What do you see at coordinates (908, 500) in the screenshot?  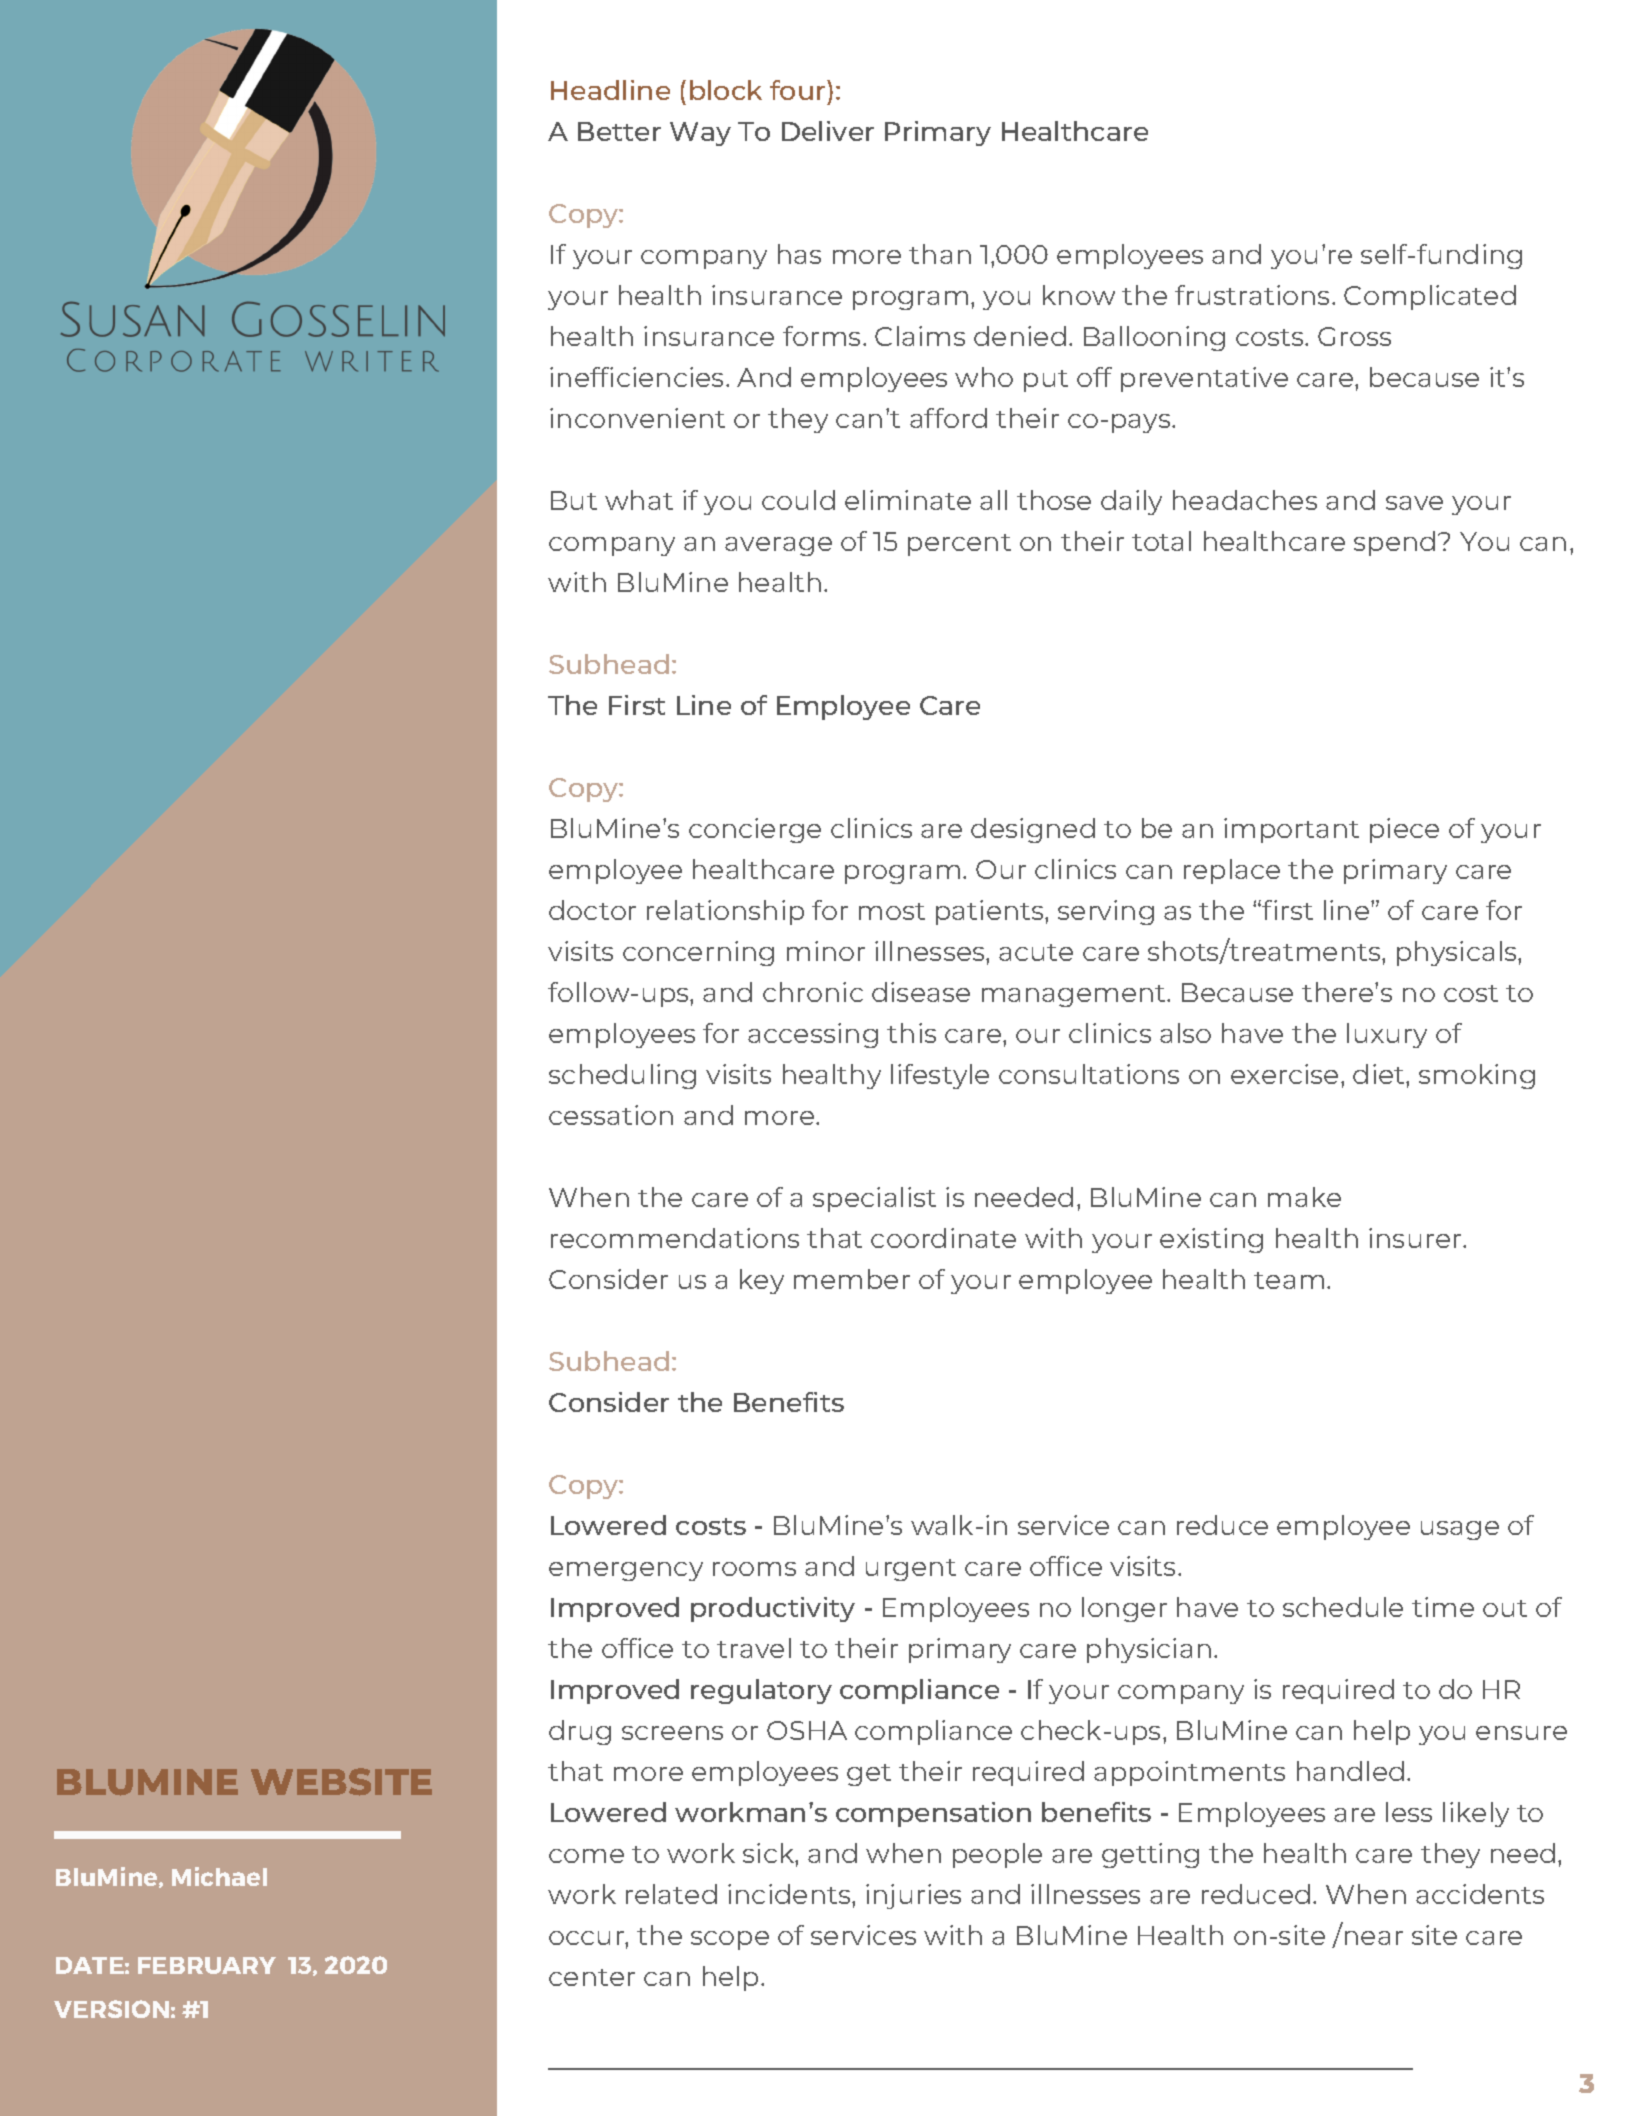 I see `eliminate` at bounding box center [908, 500].
